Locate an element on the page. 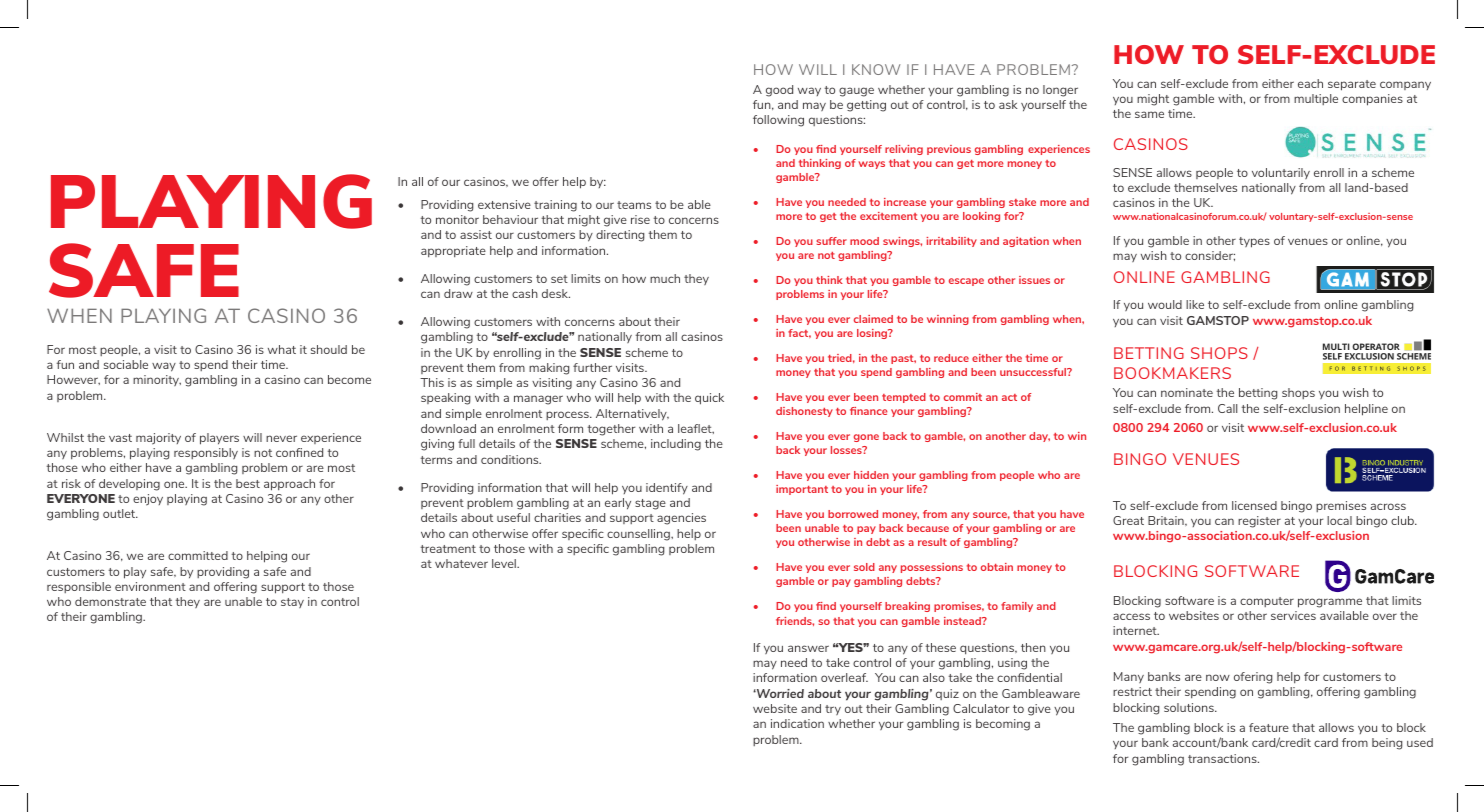 The image size is (1484, 812). good is located at coordinates (779, 91).
